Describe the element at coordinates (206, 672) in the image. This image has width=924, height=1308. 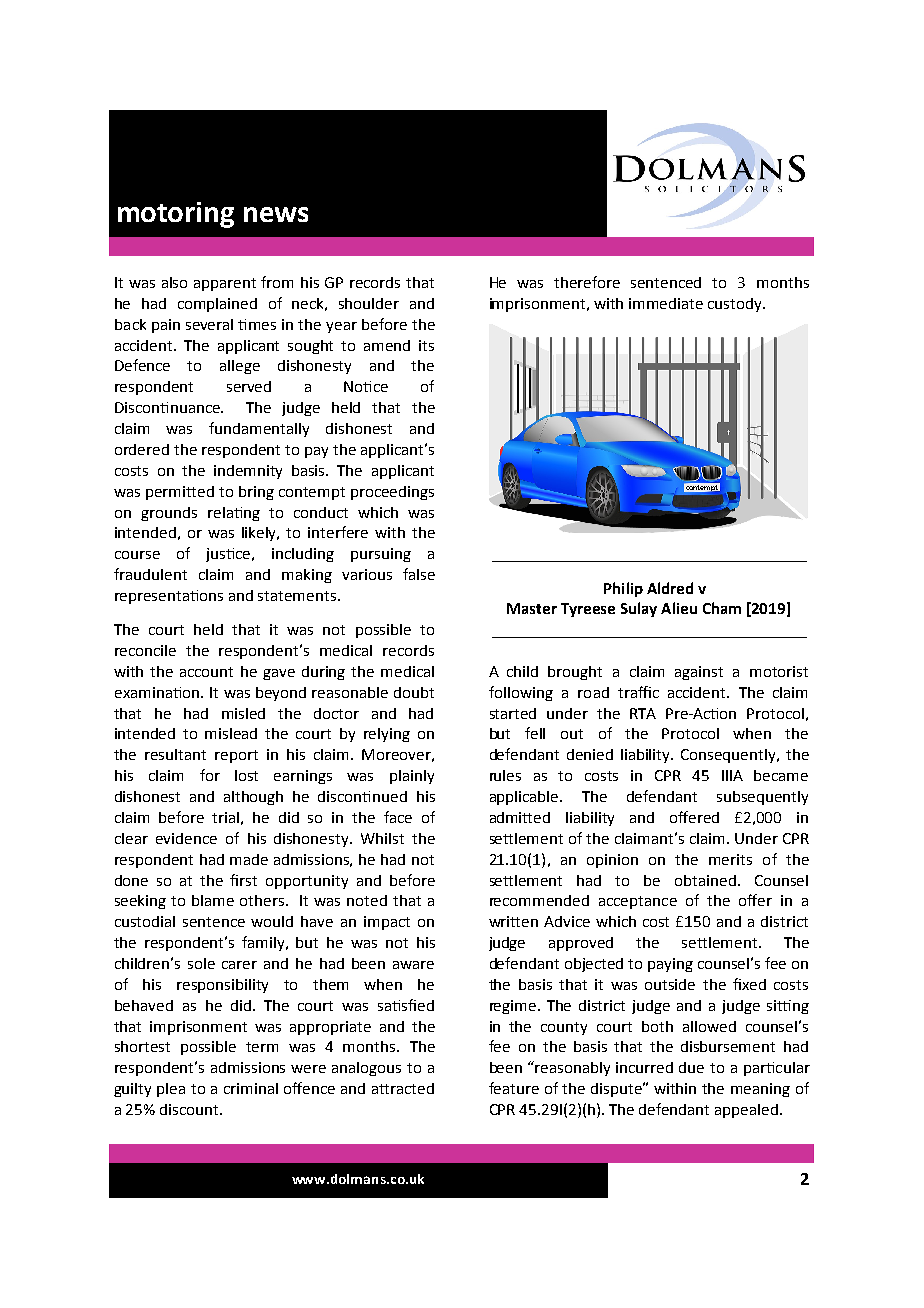
I see `account` at that location.
